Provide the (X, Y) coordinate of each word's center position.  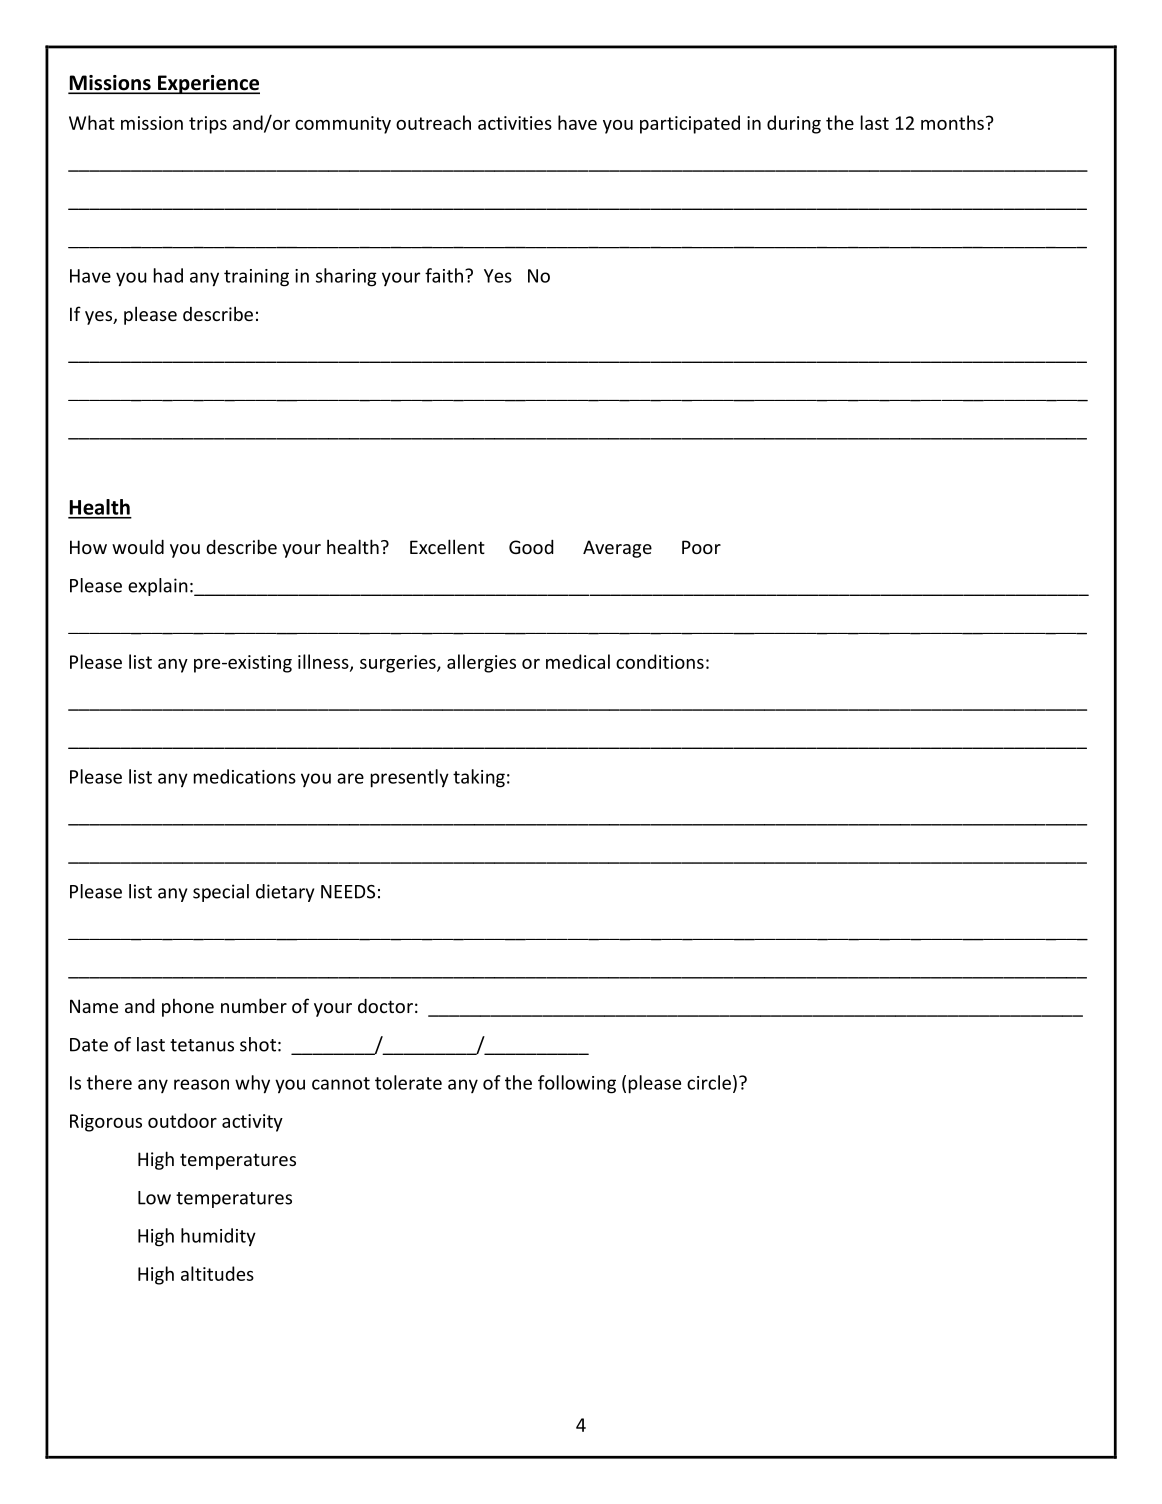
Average (617, 549)
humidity (218, 1237)
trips (208, 125)
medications (245, 776)
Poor (701, 547)
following (577, 1084)
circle (709, 1082)
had (168, 275)
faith (444, 275)
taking (479, 778)
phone (188, 1007)
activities (515, 123)
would (138, 546)
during (794, 124)
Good (531, 546)
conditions (660, 661)
